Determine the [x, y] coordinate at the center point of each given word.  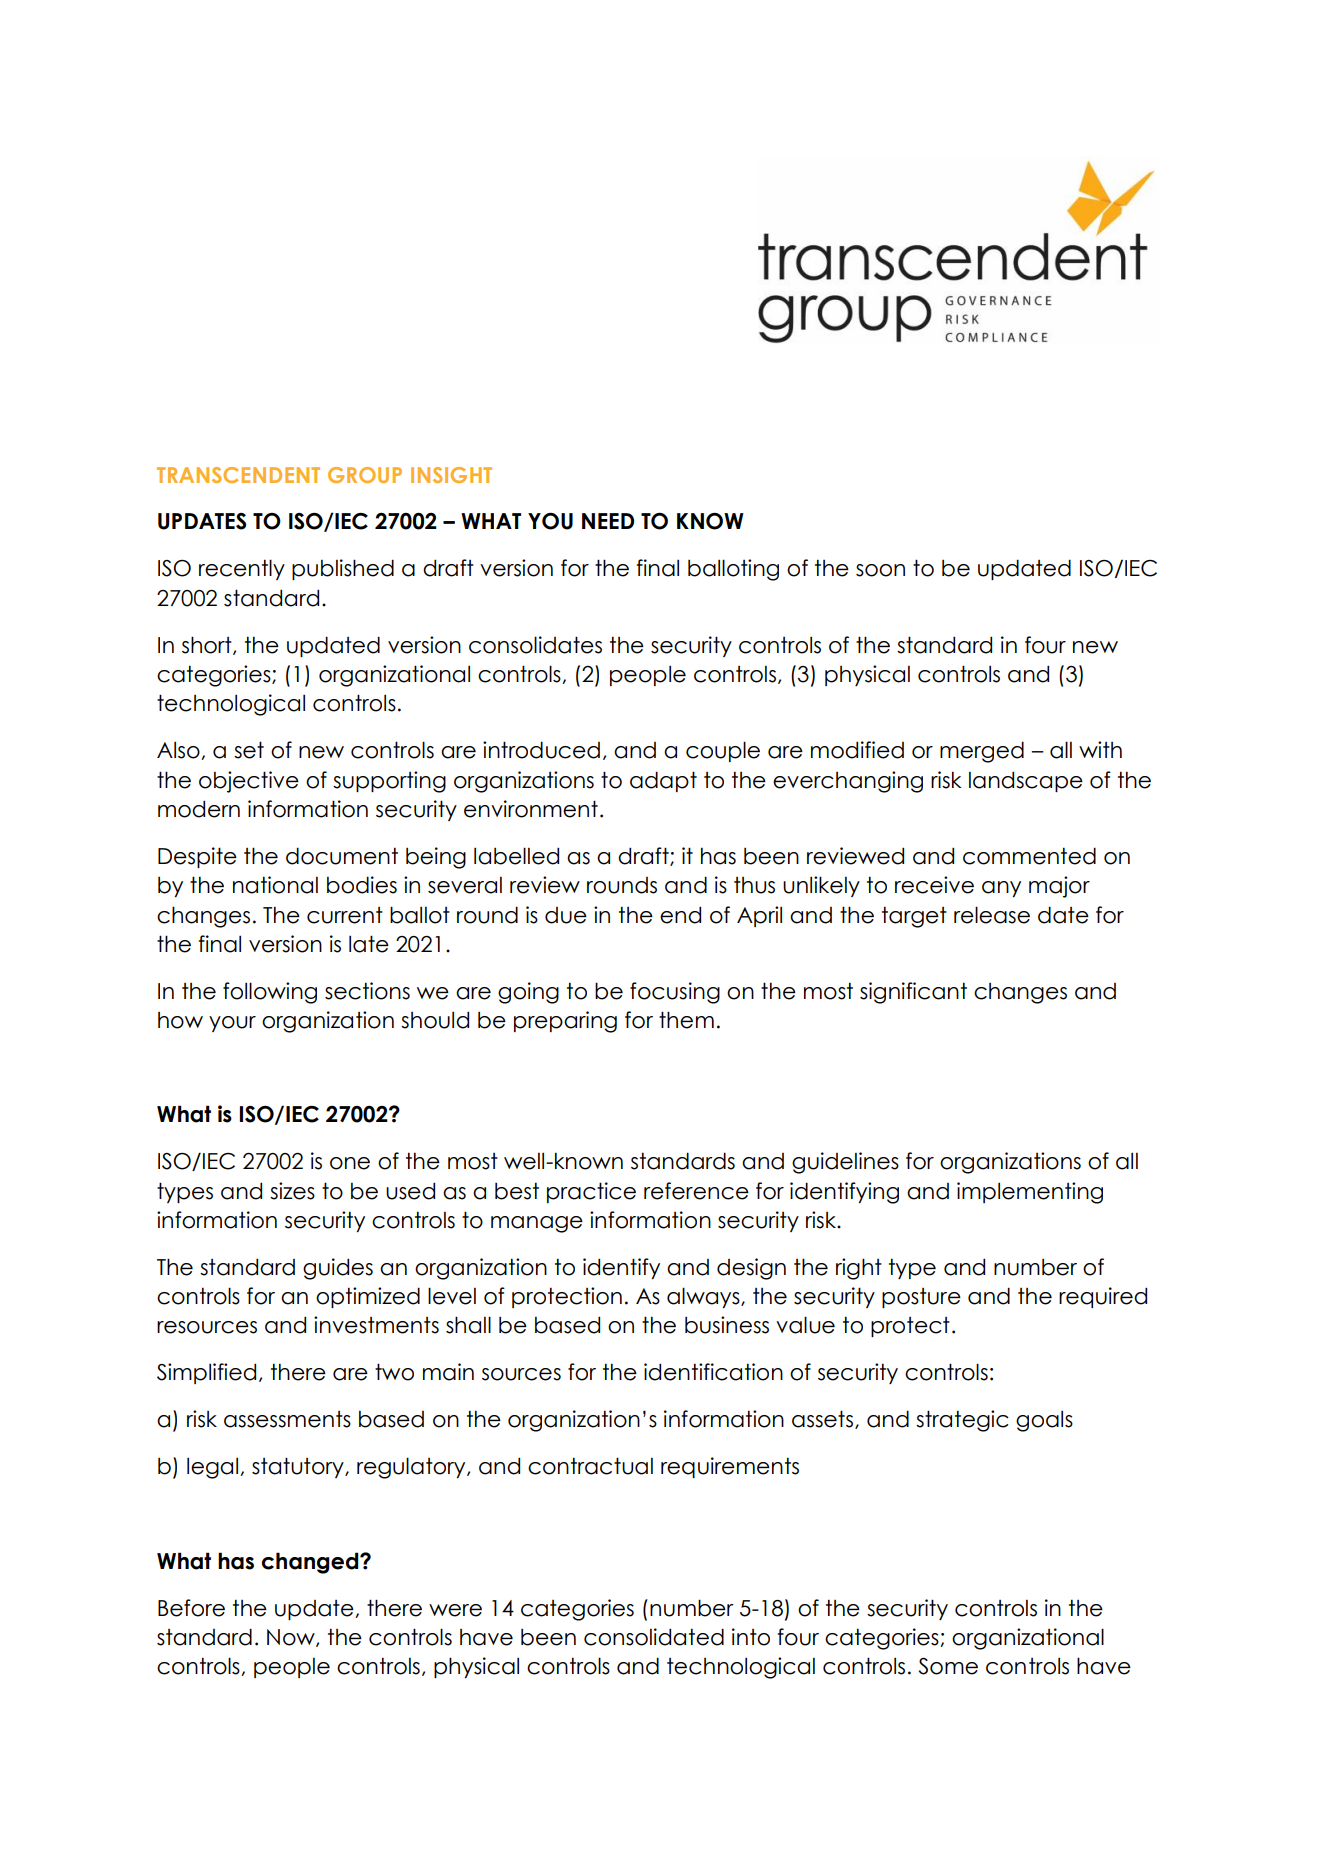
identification [713, 1372]
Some [948, 1666]
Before [191, 1608]
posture [921, 1298]
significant [913, 993]
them [686, 1020]
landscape [1026, 781]
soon [880, 570]
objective [249, 782]
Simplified [206, 1373]
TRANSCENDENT [238, 475]
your [232, 1024]
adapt [663, 781]
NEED [608, 521]
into [751, 1637]
